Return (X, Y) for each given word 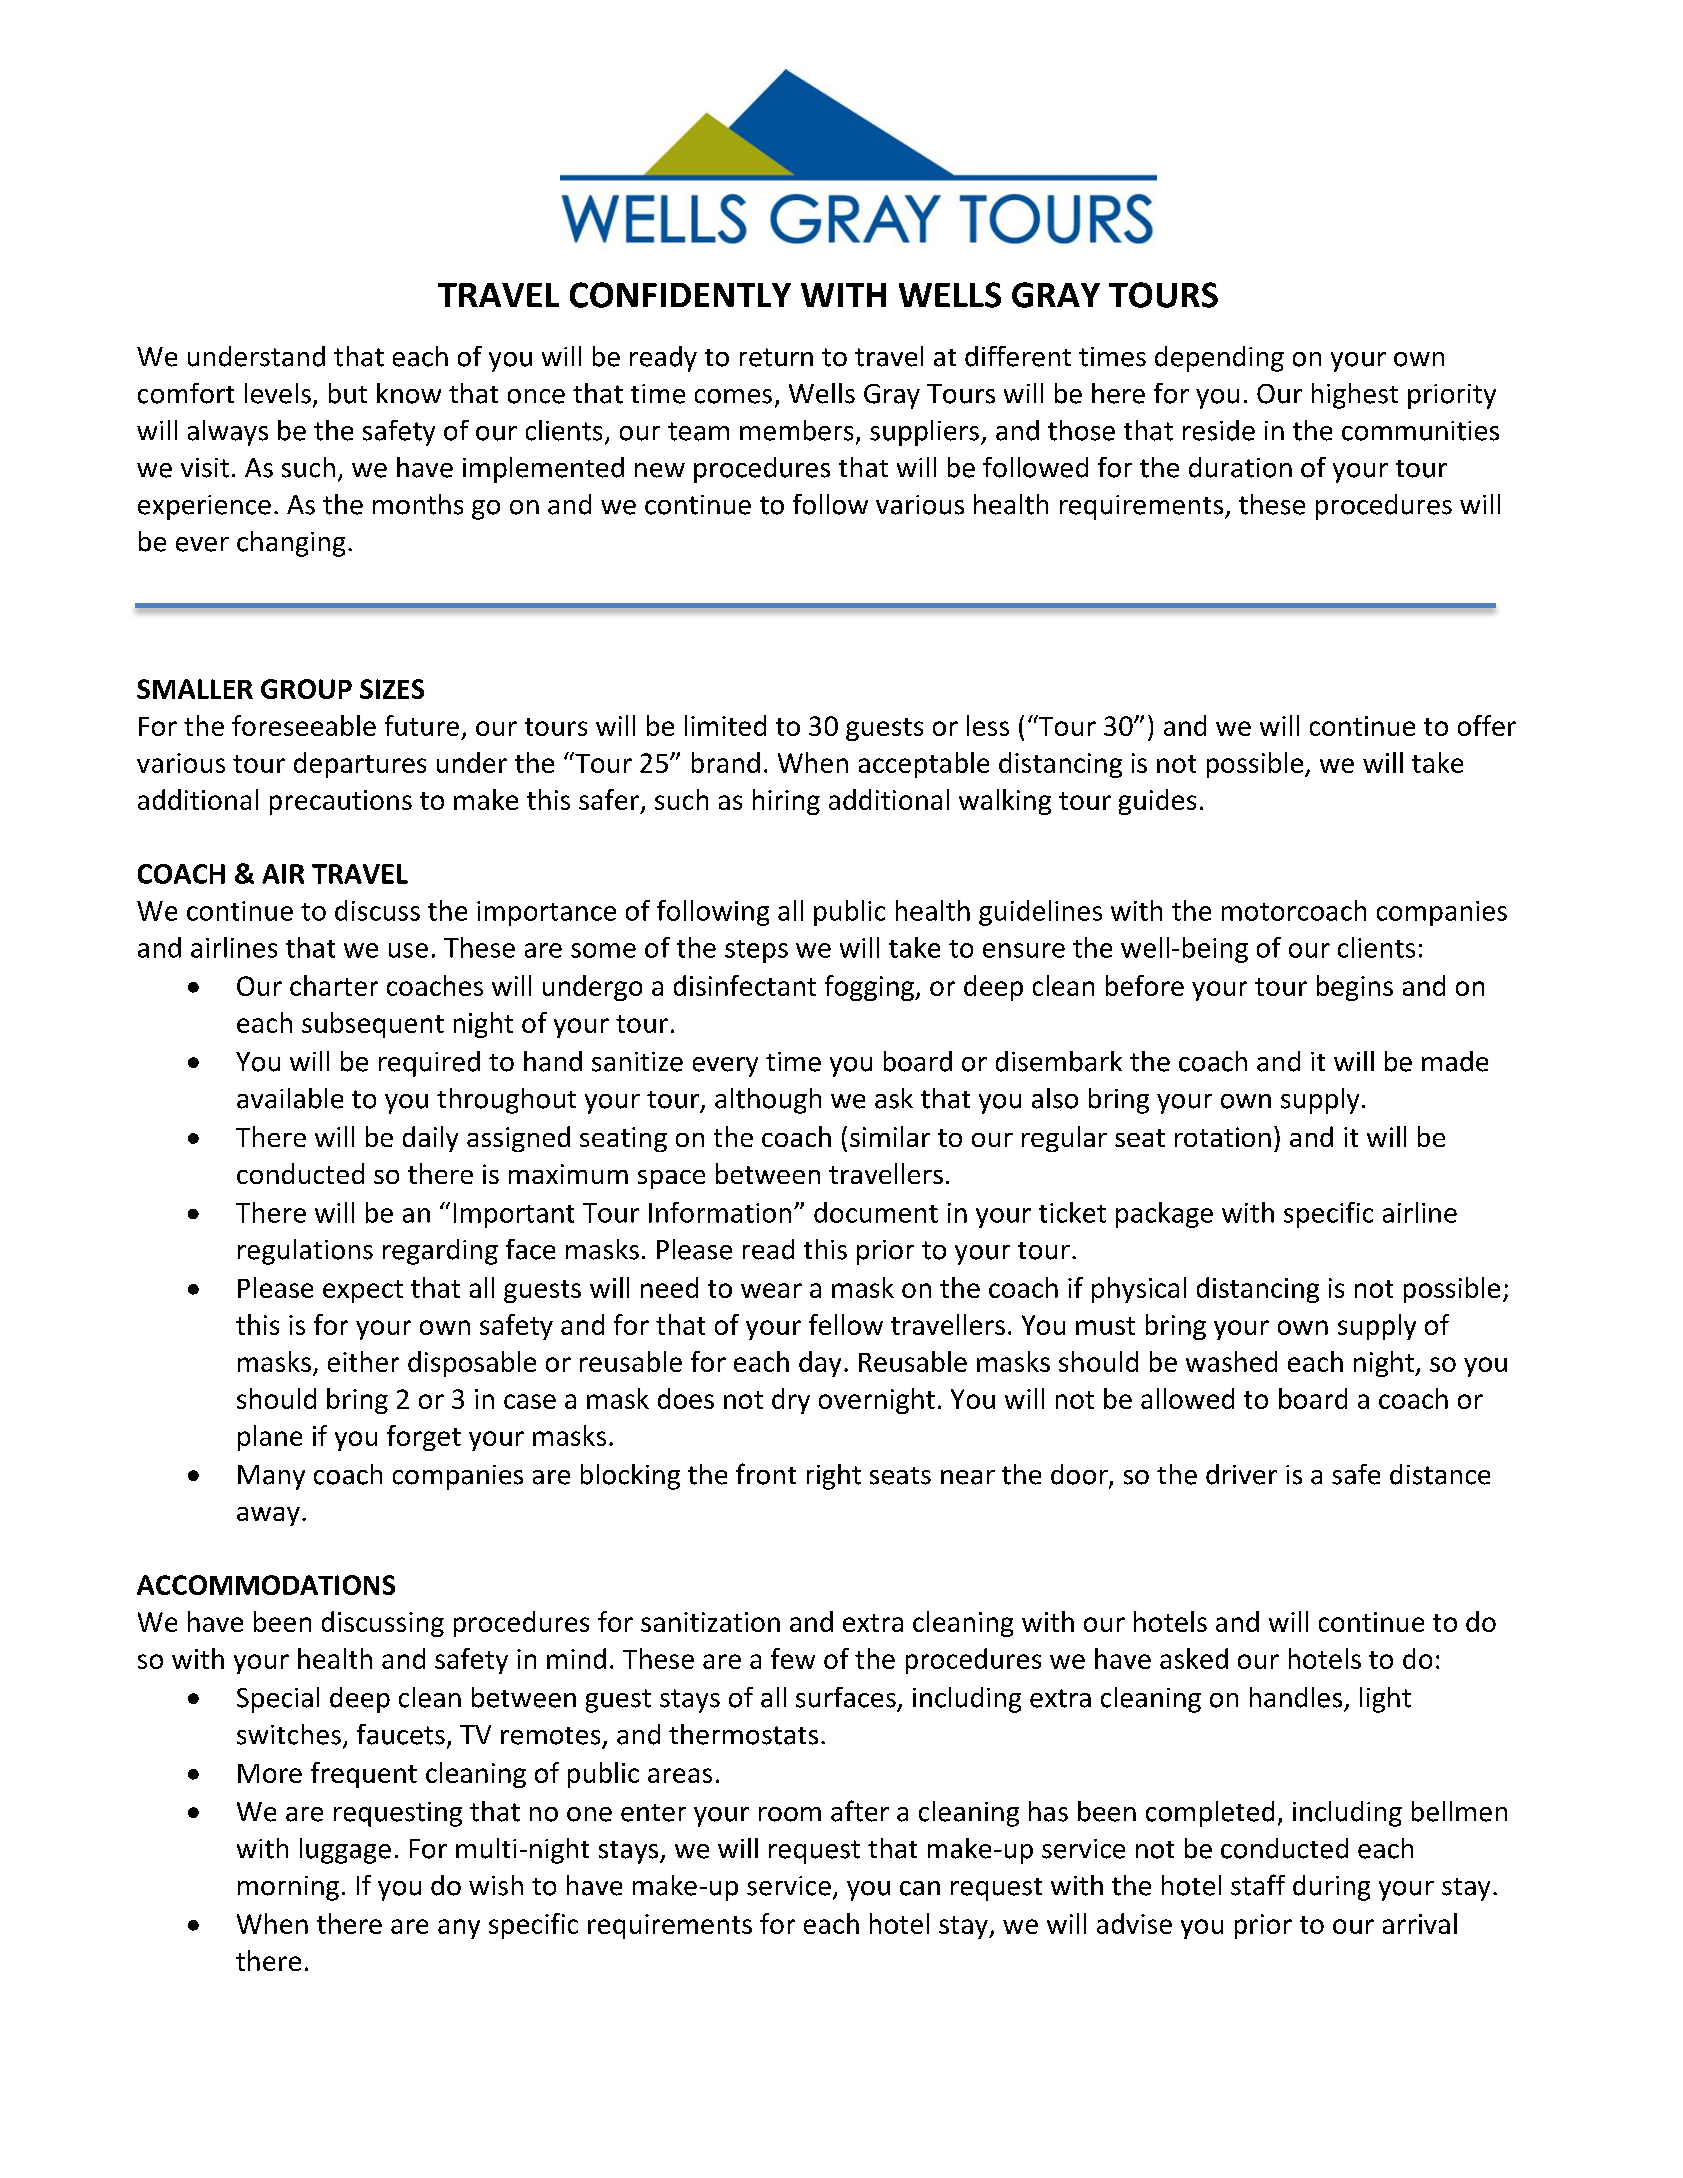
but (348, 393)
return (776, 357)
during (1331, 1888)
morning (288, 1888)
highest (1355, 396)
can (920, 1888)
